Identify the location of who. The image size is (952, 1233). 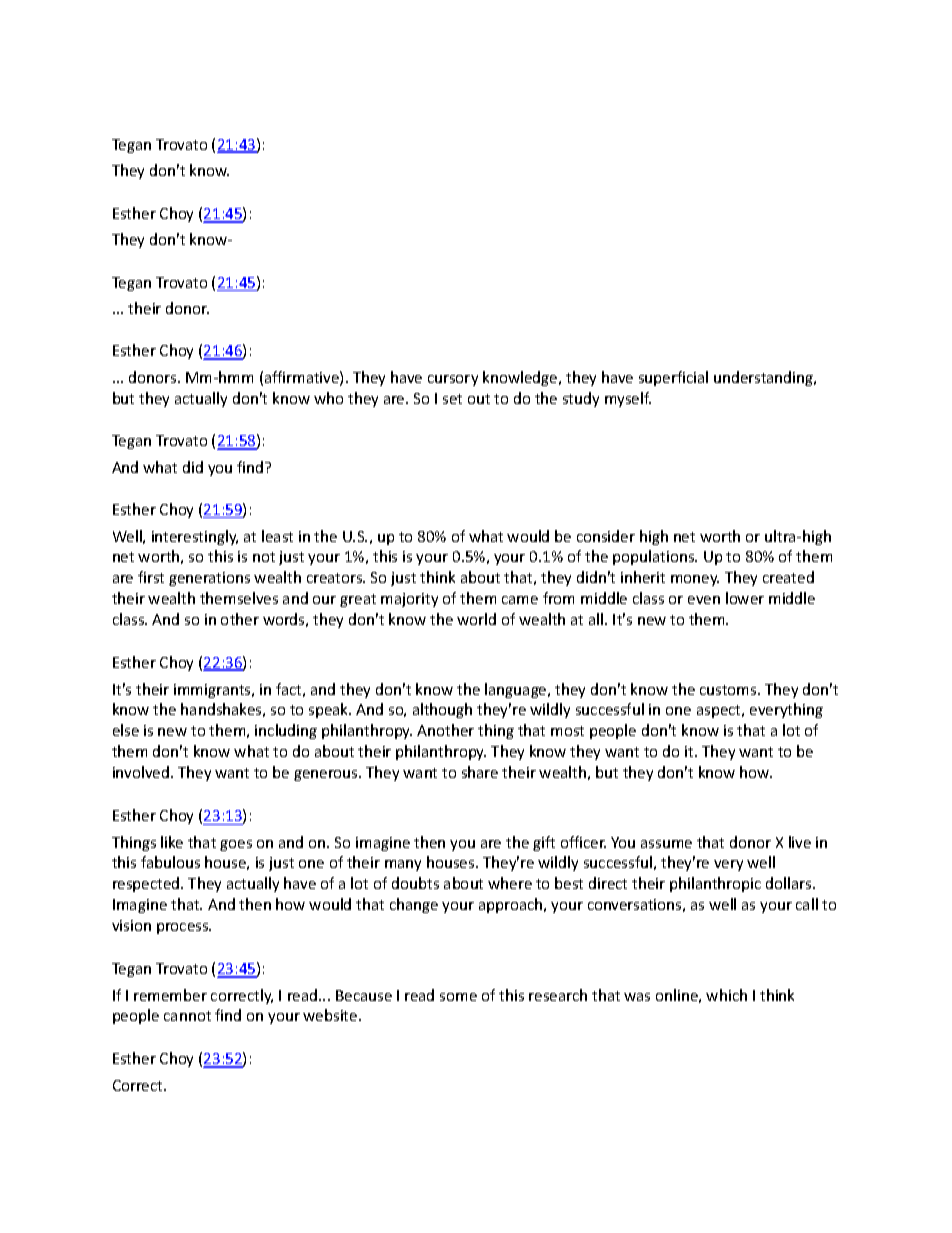
(328, 398).
